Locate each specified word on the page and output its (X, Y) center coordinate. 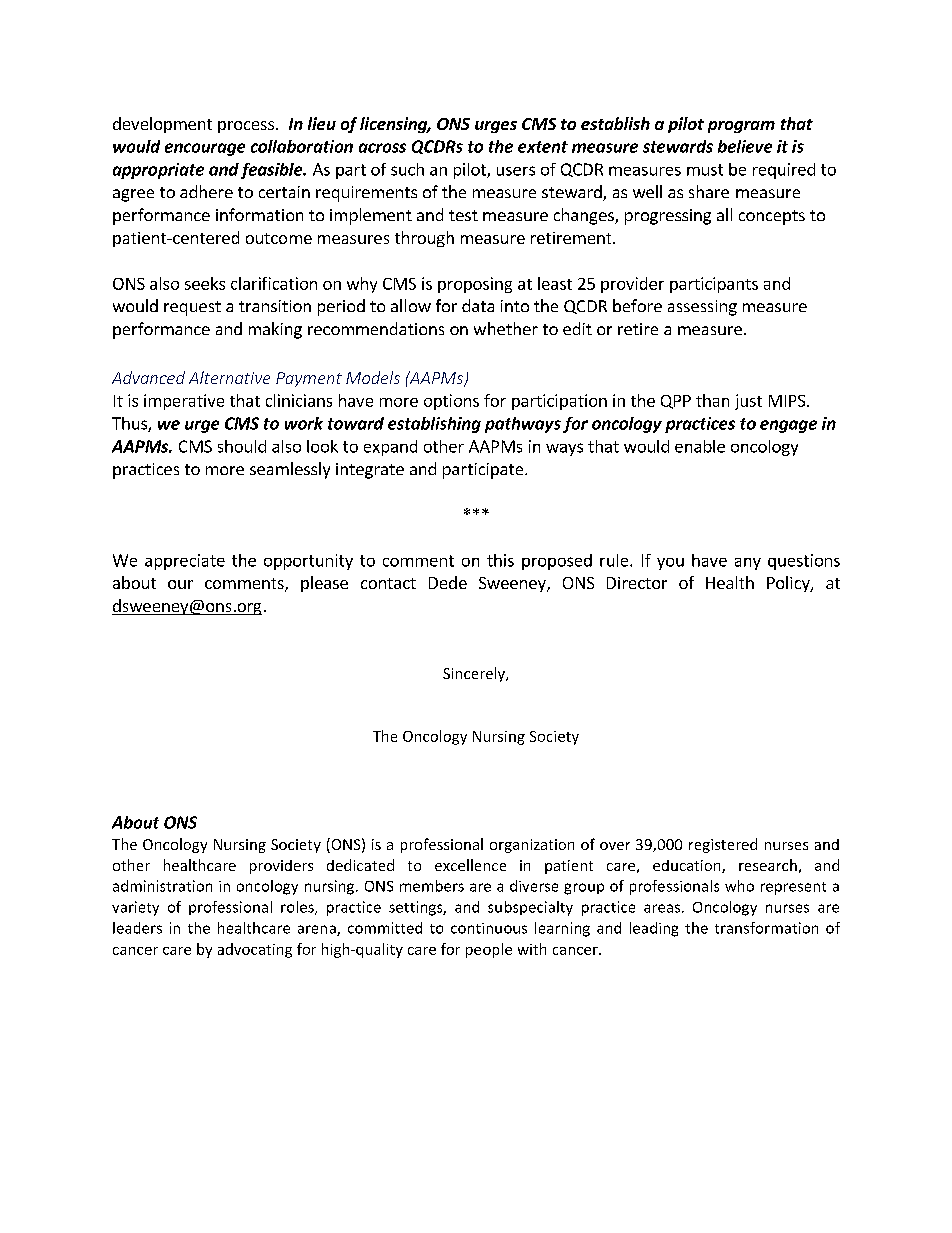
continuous (489, 928)
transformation (766, 928)
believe (745, 146)
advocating (255, 950)
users (516, 171)
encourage (205, 149)
